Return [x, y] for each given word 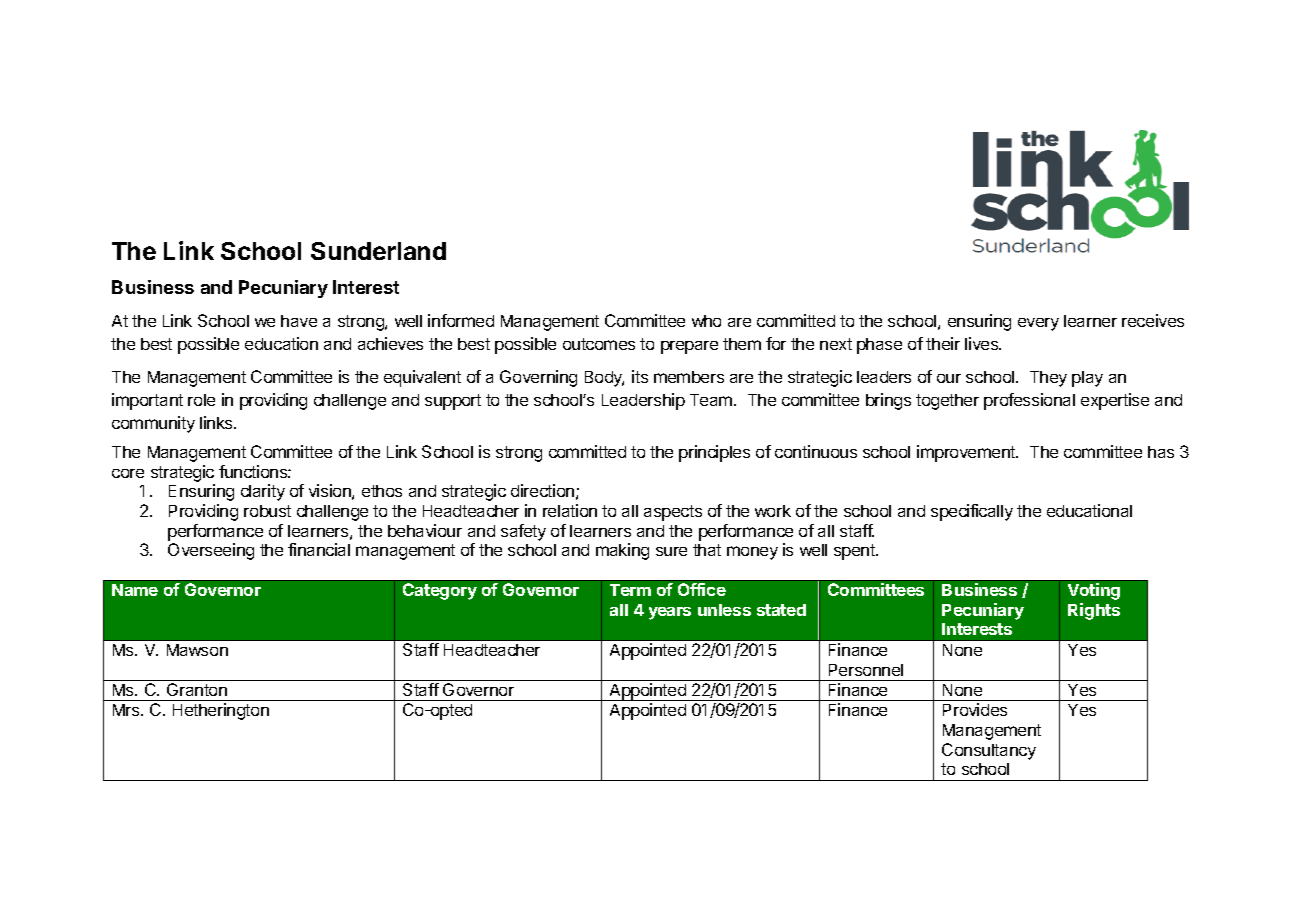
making [622, 551]
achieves [390, 343]
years [670, 613]
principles [714, 453]
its [640, 376]
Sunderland [378, 251]
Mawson [197, 650]
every [1038, 324]
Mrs [127, 710]
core [128, 473]
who [706, 321]
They [1048, 379]
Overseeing [211, 551]
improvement [967, 453]
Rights [1094, 611]
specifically [972, 512]
